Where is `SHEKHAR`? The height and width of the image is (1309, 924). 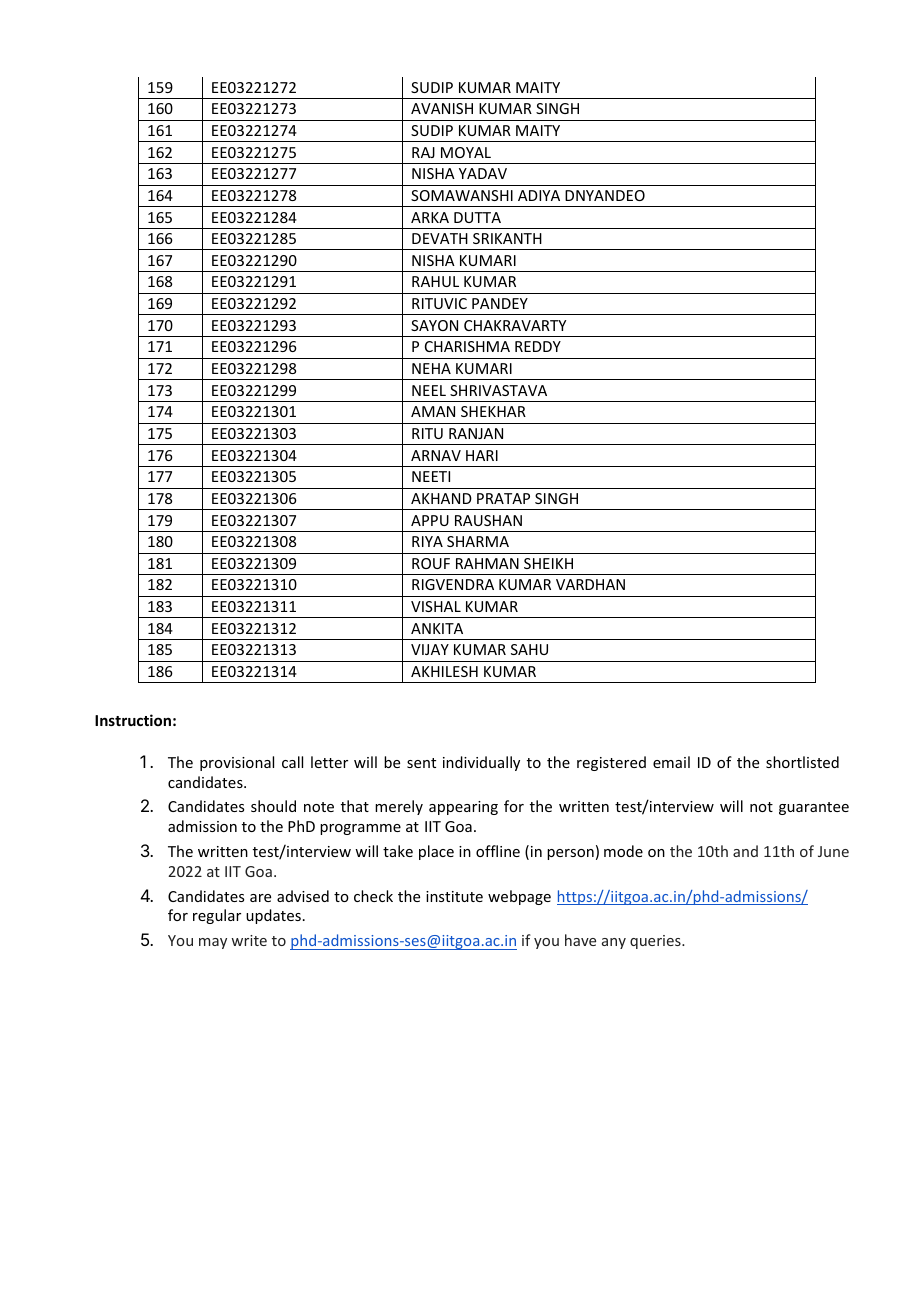
SHEKHAR is located at coordinates (493, 411).
